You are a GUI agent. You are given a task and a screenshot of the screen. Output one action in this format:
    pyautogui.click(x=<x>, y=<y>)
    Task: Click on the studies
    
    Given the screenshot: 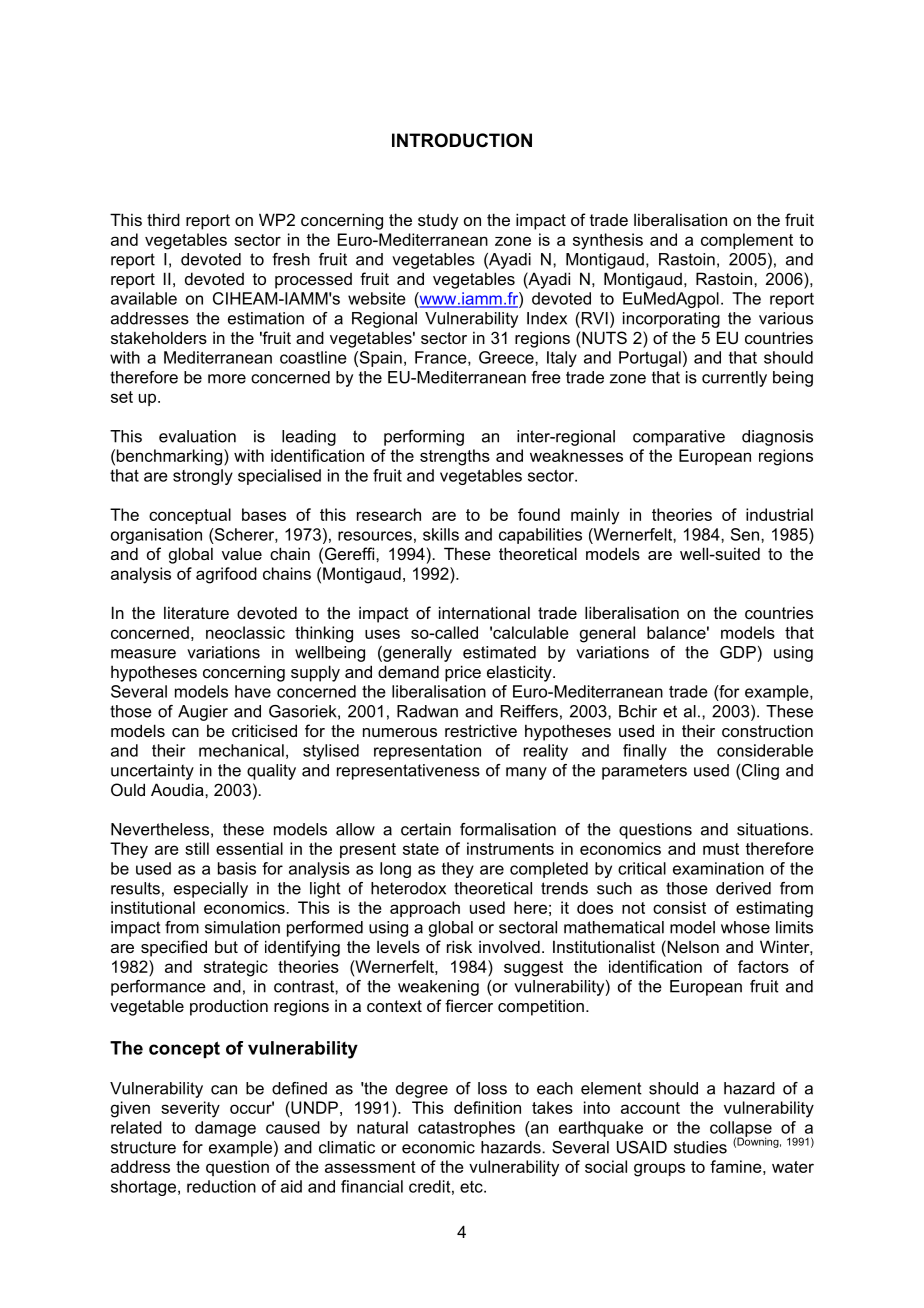 What is the action you would take?
    pyautogui.click(x=700, y=1147)
